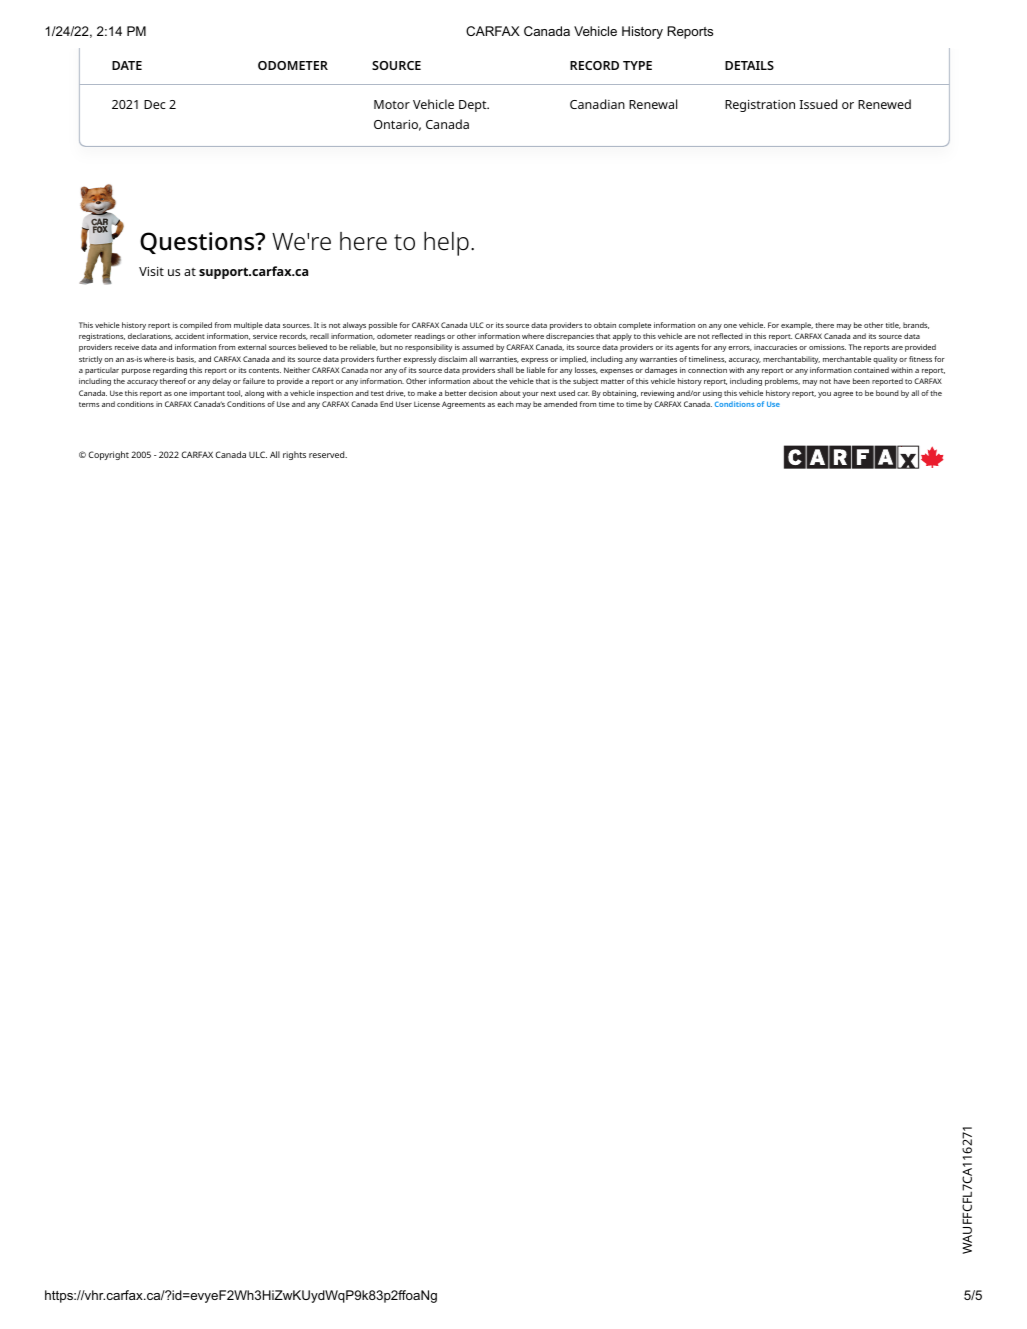 This page has height=1329, width=1027. What do you see at coordinates (749, 65) in the page?
I see `DETAILS` at bounding box center [749, 65].
